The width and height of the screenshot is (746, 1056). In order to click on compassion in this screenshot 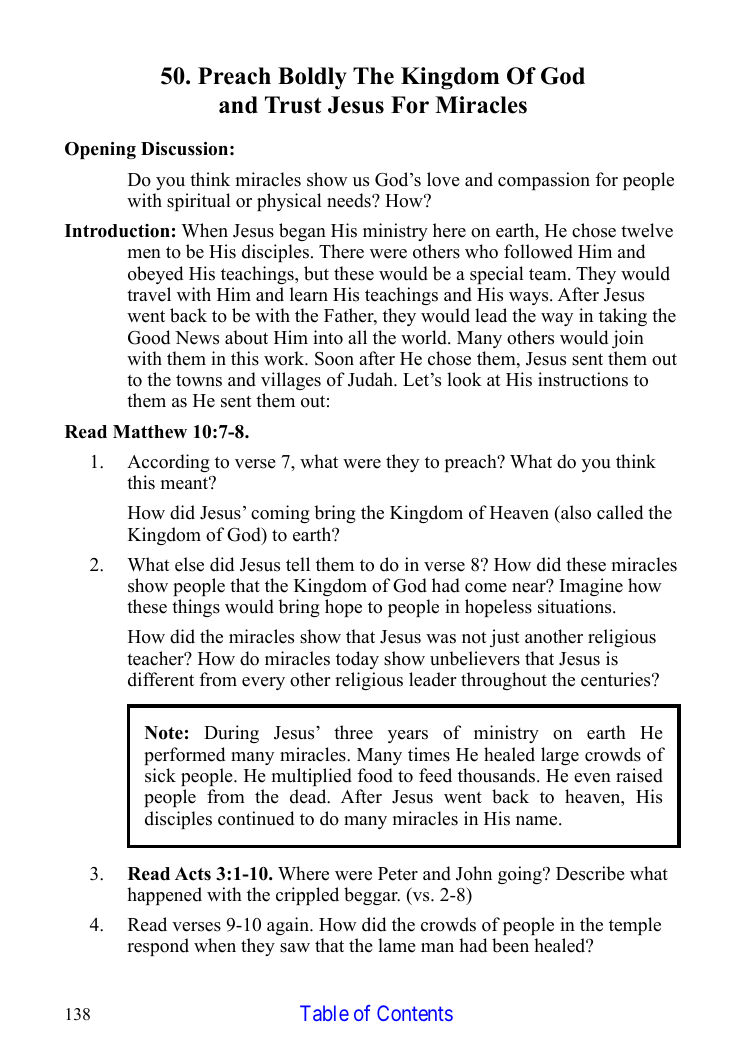, I will do `click(544, 181)`.
